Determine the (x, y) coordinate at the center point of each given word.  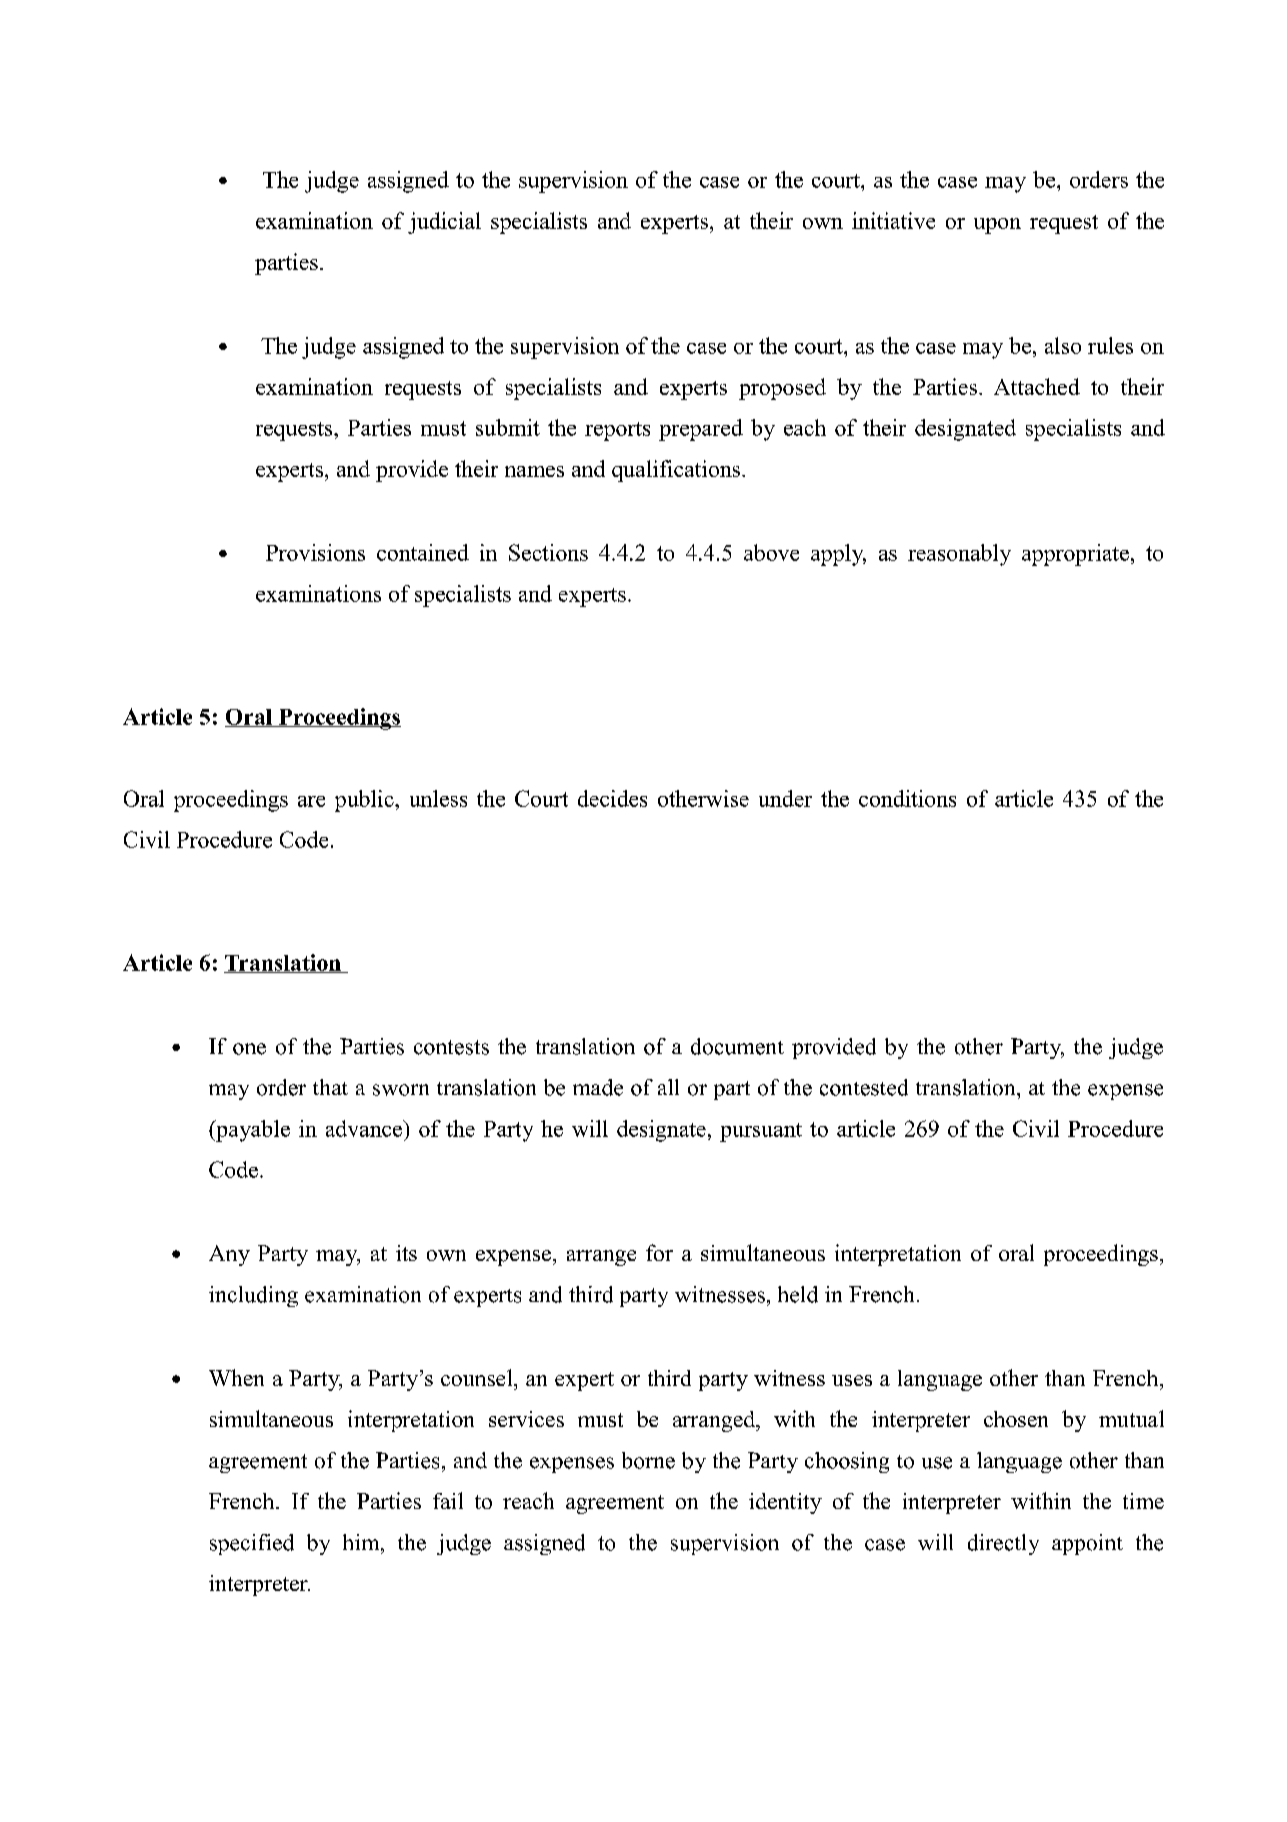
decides (612, 798)
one (249, 1049)
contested (864, 1087)
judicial (444, 223)
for (659, 1252)
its (406, 1253)
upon (997, 226)
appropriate (1075, 555)
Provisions (315, 552)
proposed (782, 389)
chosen (1016, 1419)
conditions (907, 798)
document (737, 1046)
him (362, 1542)
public (365, 801)
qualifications (676, 471)
